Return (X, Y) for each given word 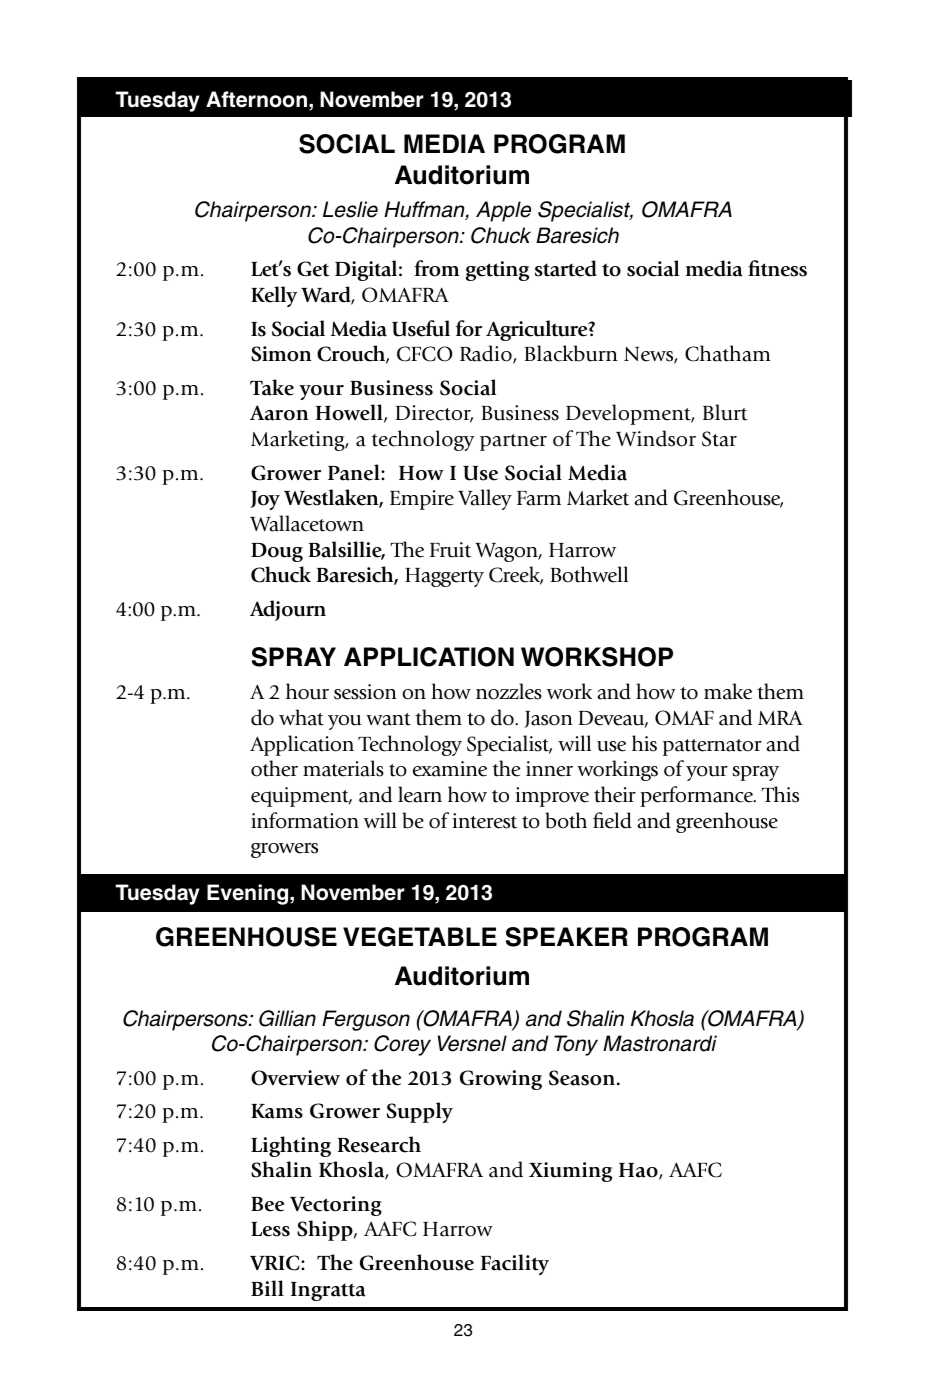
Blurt (725, 412)
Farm (539, 498)
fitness (777, 268)
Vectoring (336, 1206)
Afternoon (256, 99)
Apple (503, 211)
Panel (355, 472)
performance (697, 796)
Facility (515, 1264)
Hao (639, 1171)
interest (485, 821)
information (305, 820)
